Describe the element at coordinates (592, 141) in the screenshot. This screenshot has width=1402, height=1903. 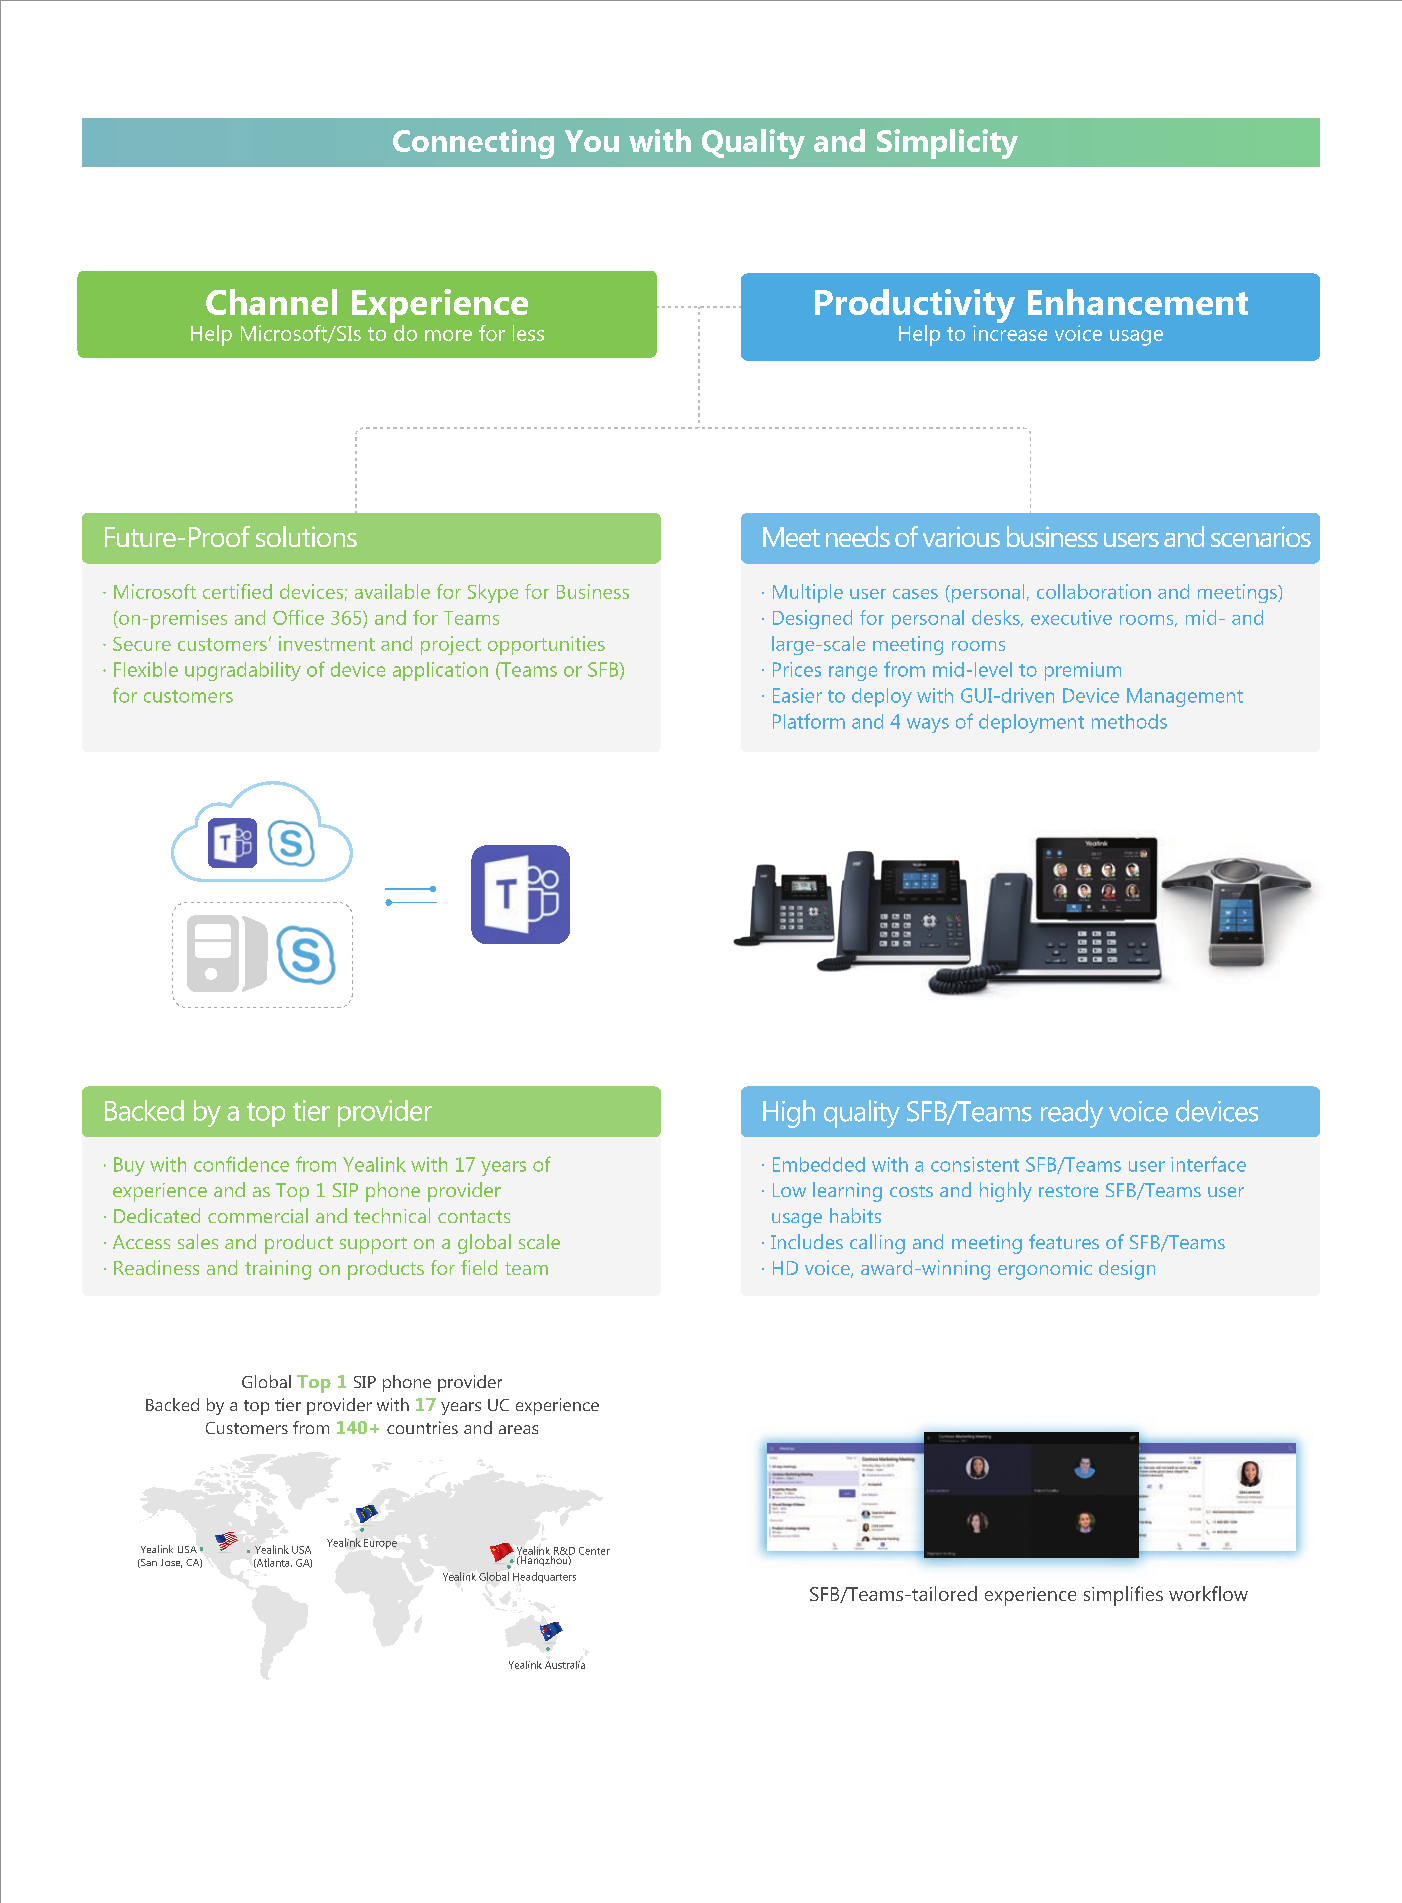
I see `You` at that location.
